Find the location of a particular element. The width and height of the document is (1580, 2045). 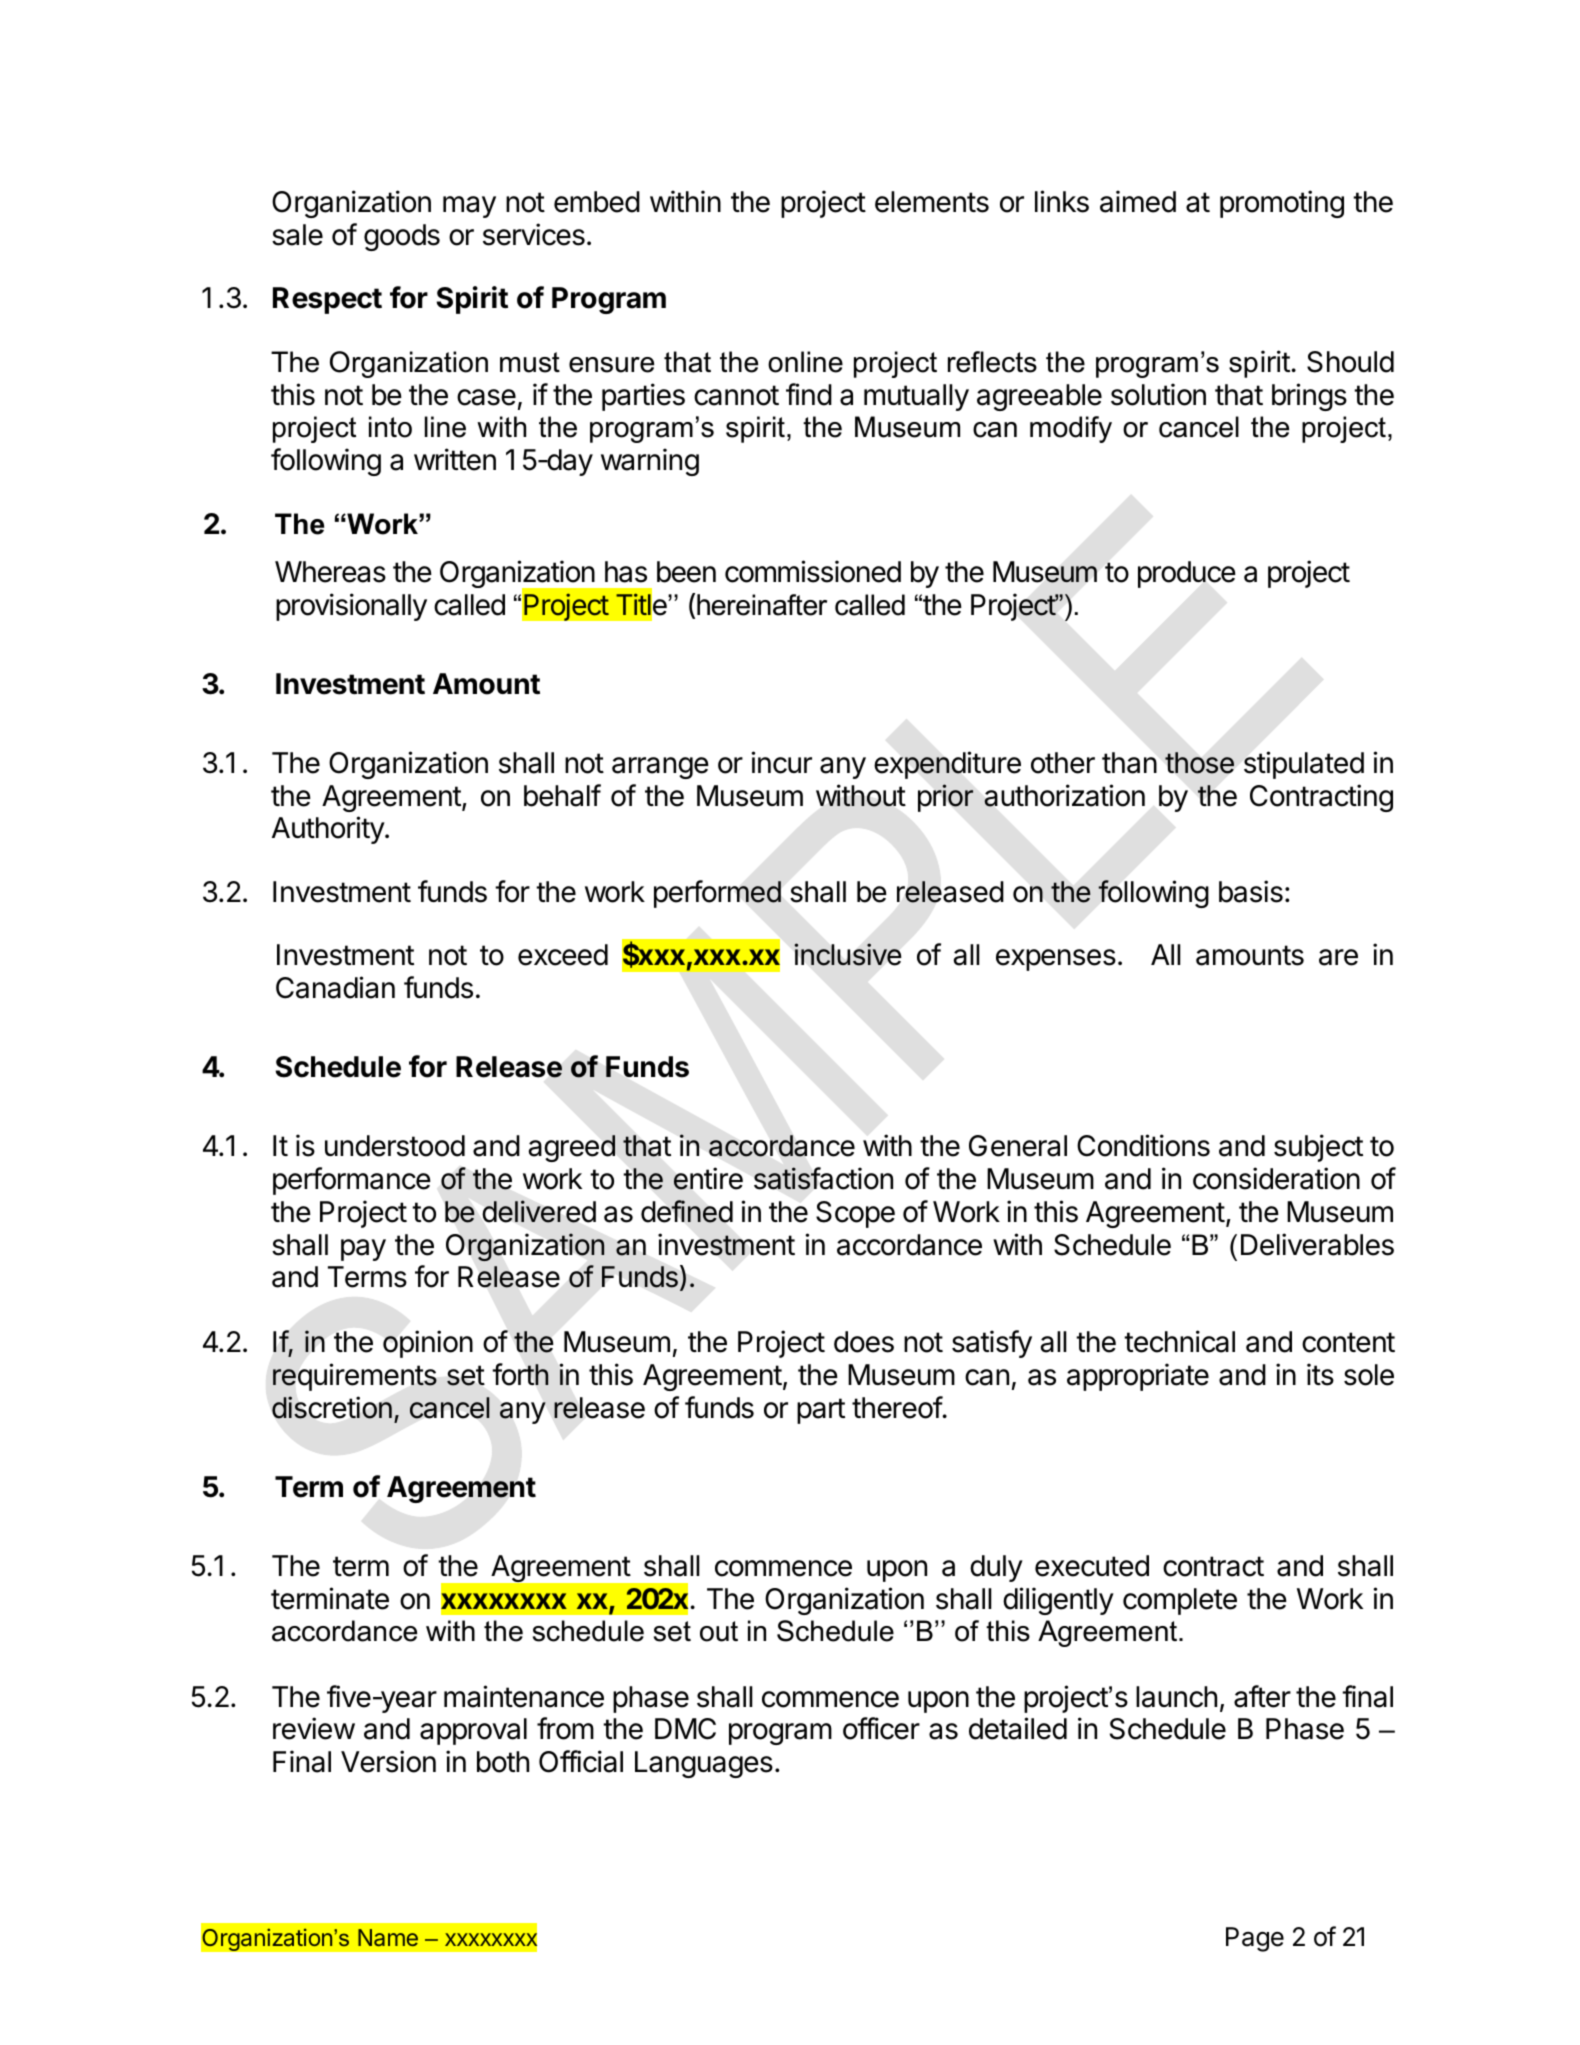

opinion is located at coordinates (428, 1344).
